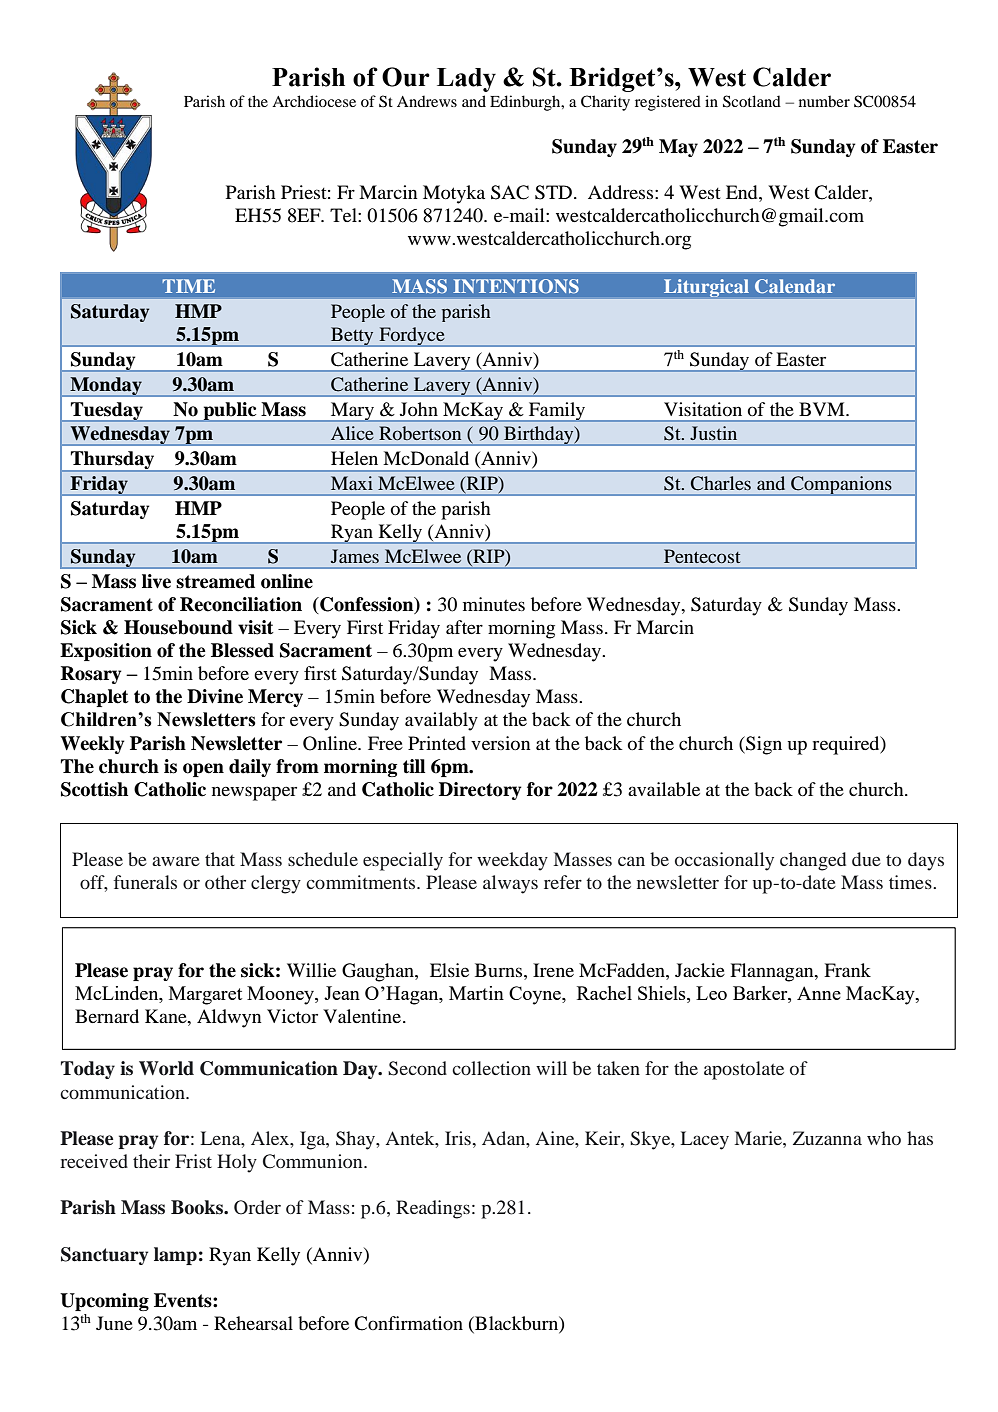 The height and width of the screenshot is (1412, 998). I want to click on who, so click(884, 1138).
